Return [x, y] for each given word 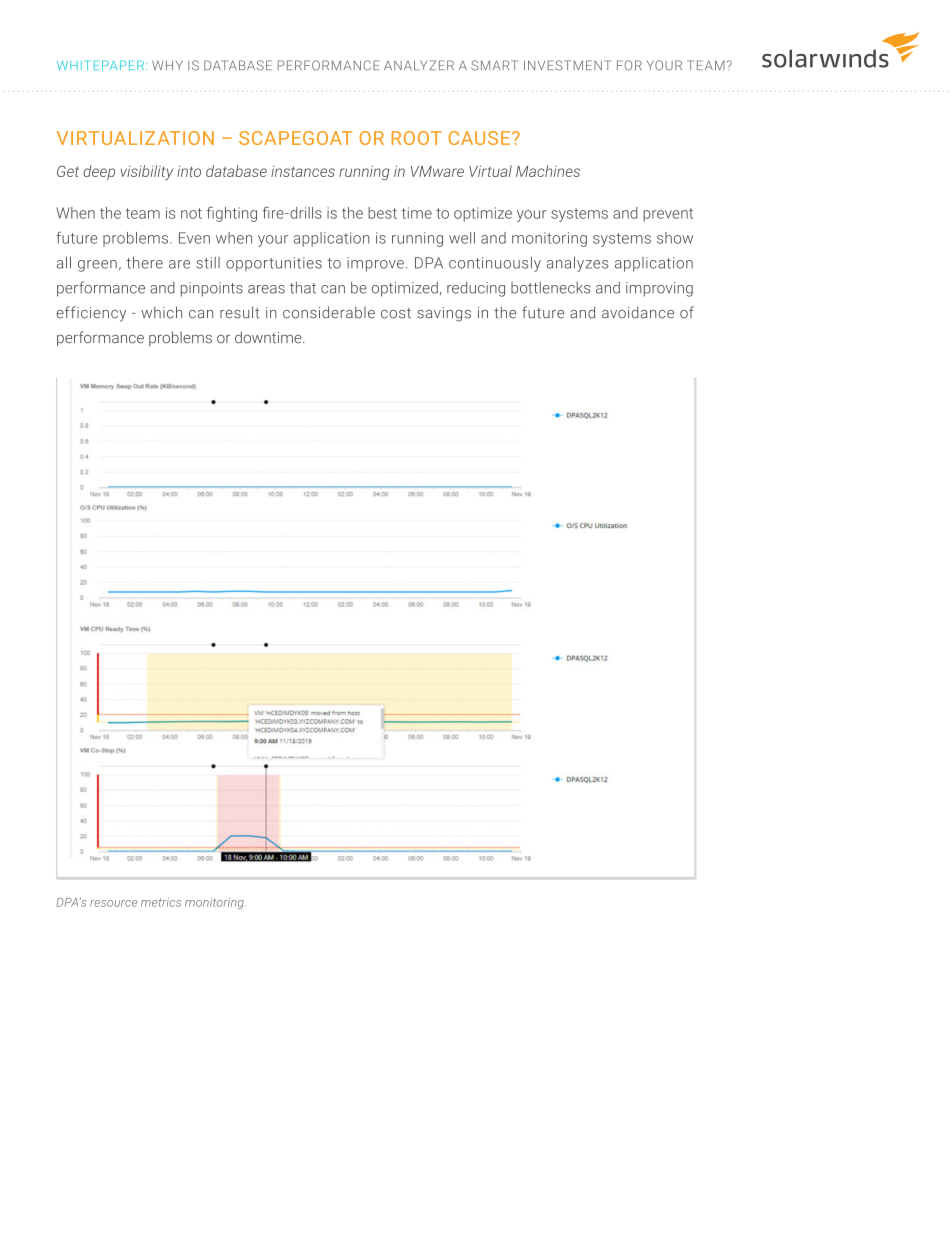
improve [375, 264]
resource [113, 903]
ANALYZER [419, 65]
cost [396, 313]
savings [444, 314]
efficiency [91, 314]
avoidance [638, 312]
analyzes [577, 264]
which [161, 312]
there [144, 262]
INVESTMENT [567, 65]
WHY [167, 65]
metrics [161, 902]
